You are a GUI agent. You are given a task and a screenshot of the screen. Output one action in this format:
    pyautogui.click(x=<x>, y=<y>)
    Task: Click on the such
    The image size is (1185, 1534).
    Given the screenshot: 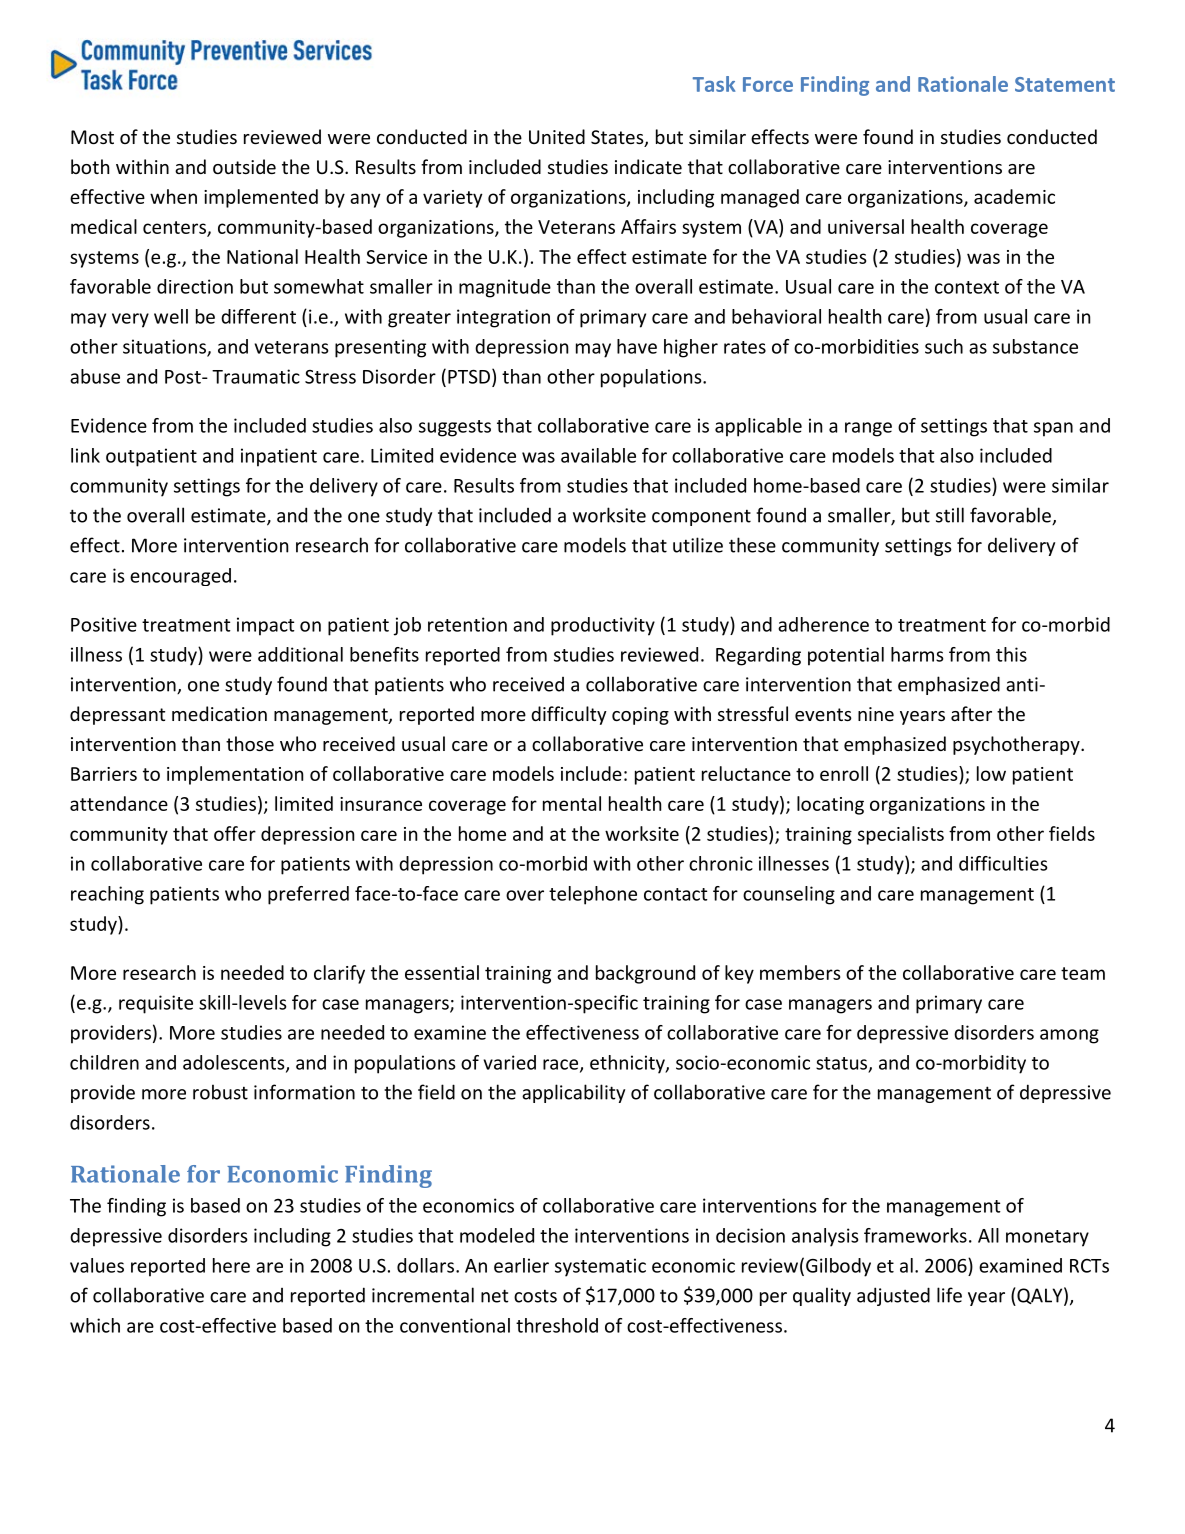 What is the action you would take?
    pyautogui.click(x=944, y=346)
